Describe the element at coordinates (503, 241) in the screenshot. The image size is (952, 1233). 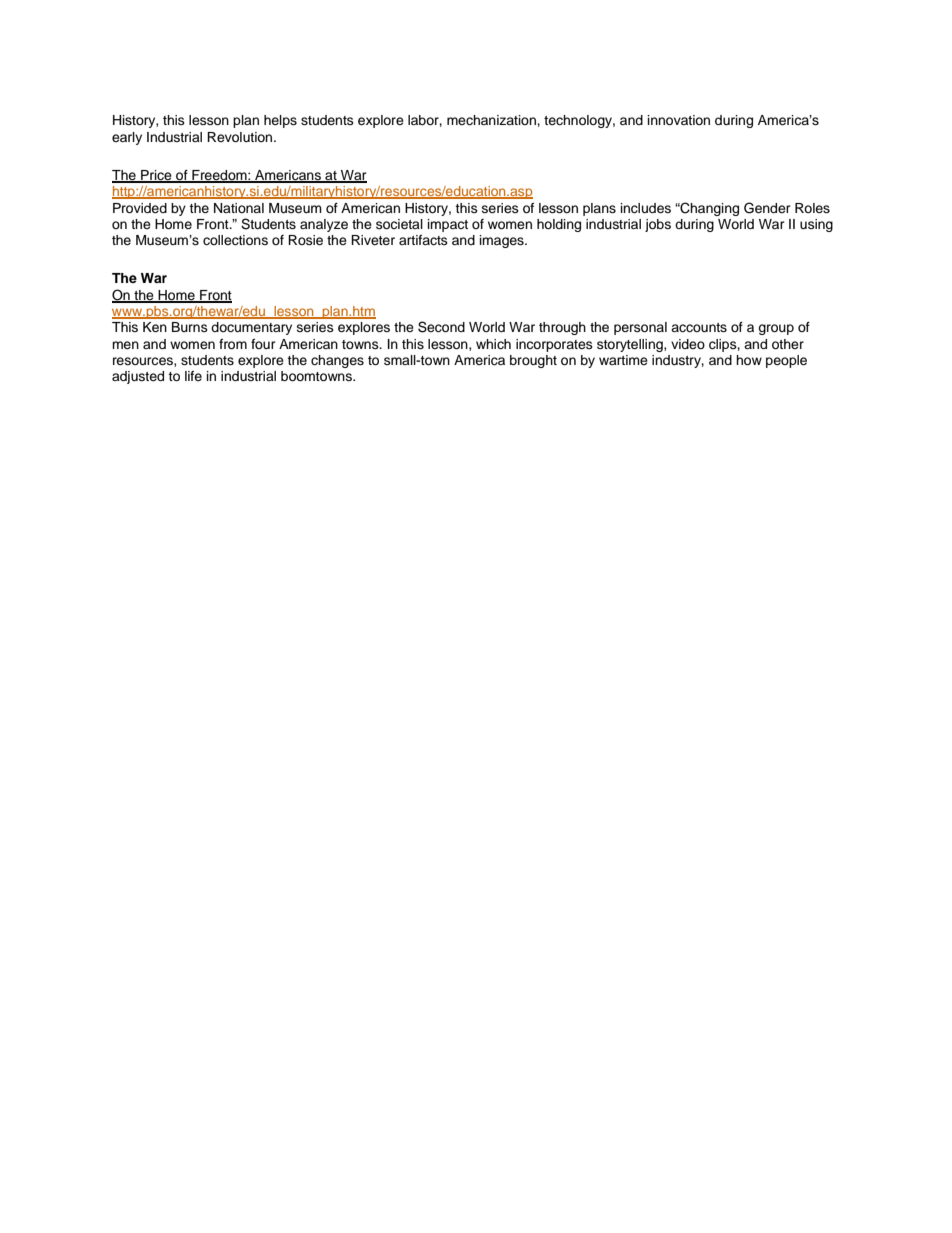
I see `images` at that location.
